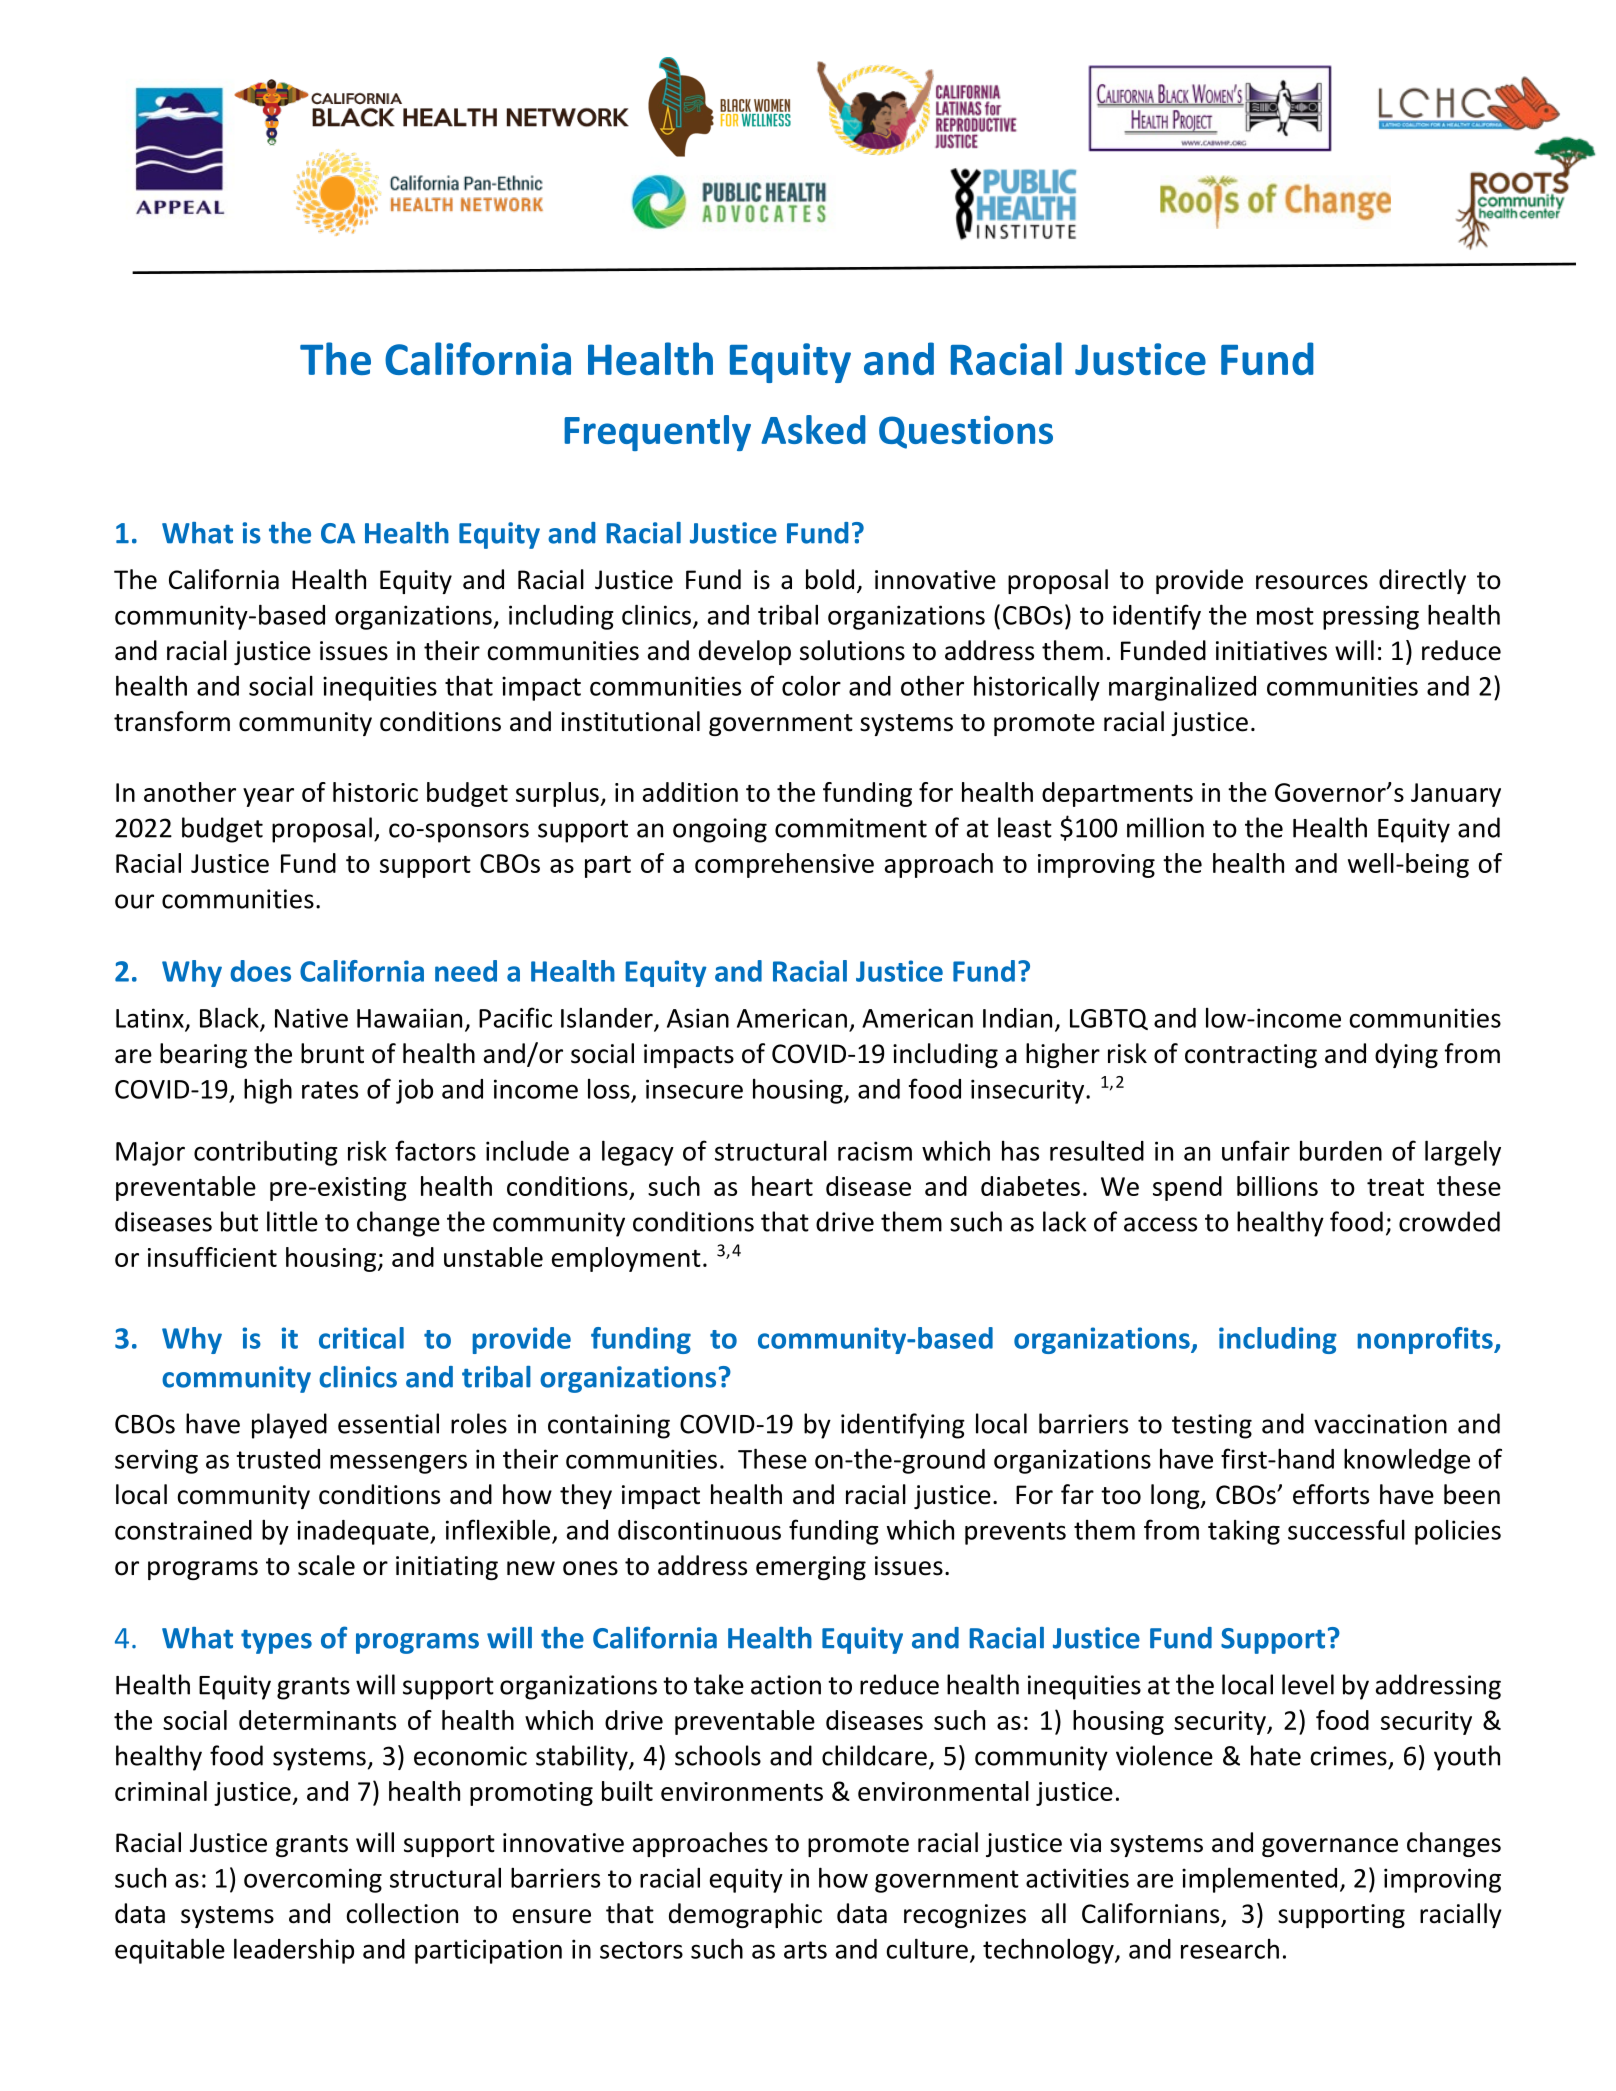 This screenshot has width=1616, height=2091. What do you see at coordinates (1251, 1056) in the screenshot?
I see `contracting` at bounding box center [1251, 1056].
